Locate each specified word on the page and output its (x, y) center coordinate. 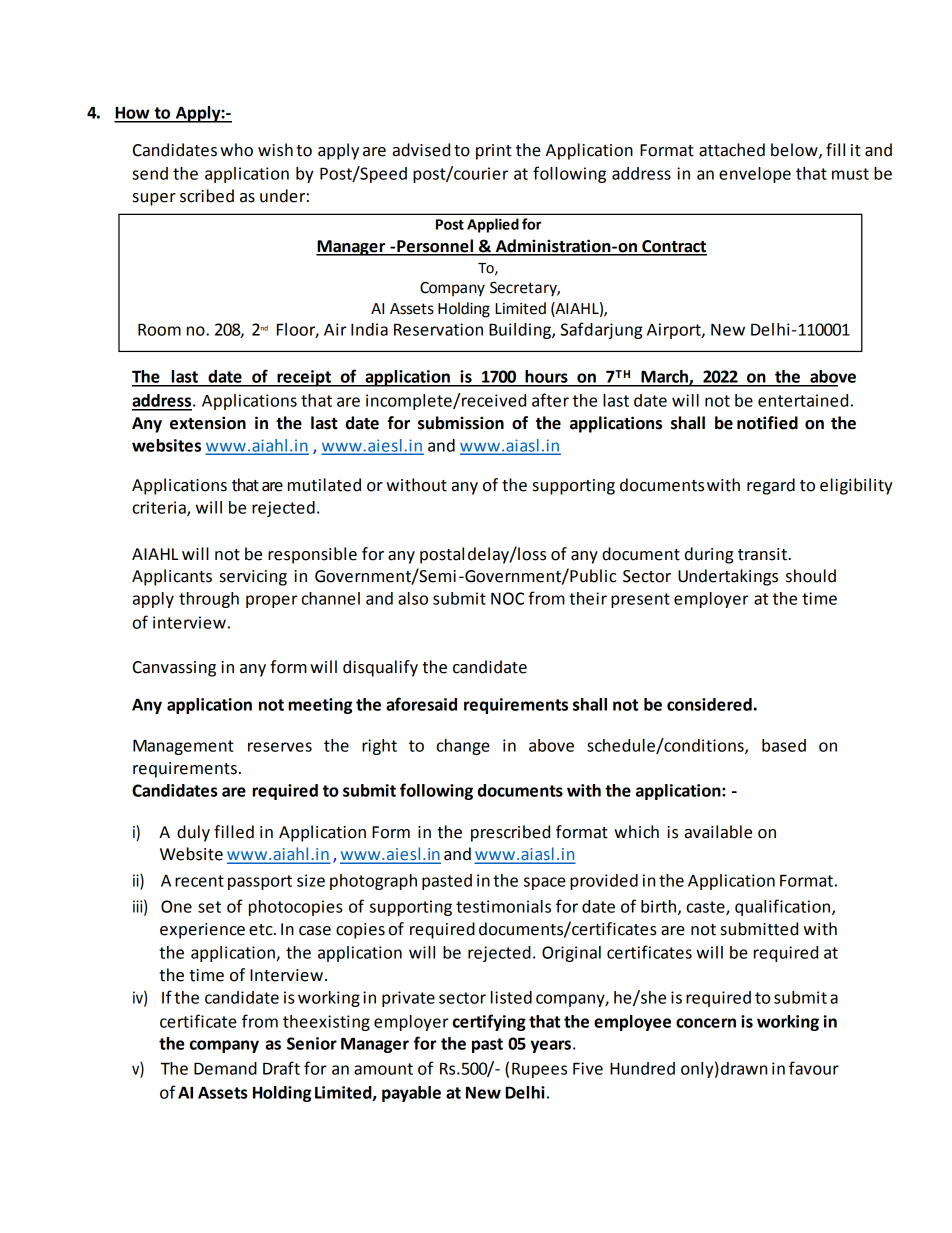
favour (814, 1068)
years (550, 1046)
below (795, 150)
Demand (225, 1068)
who (236, 150)
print (494, 152)
